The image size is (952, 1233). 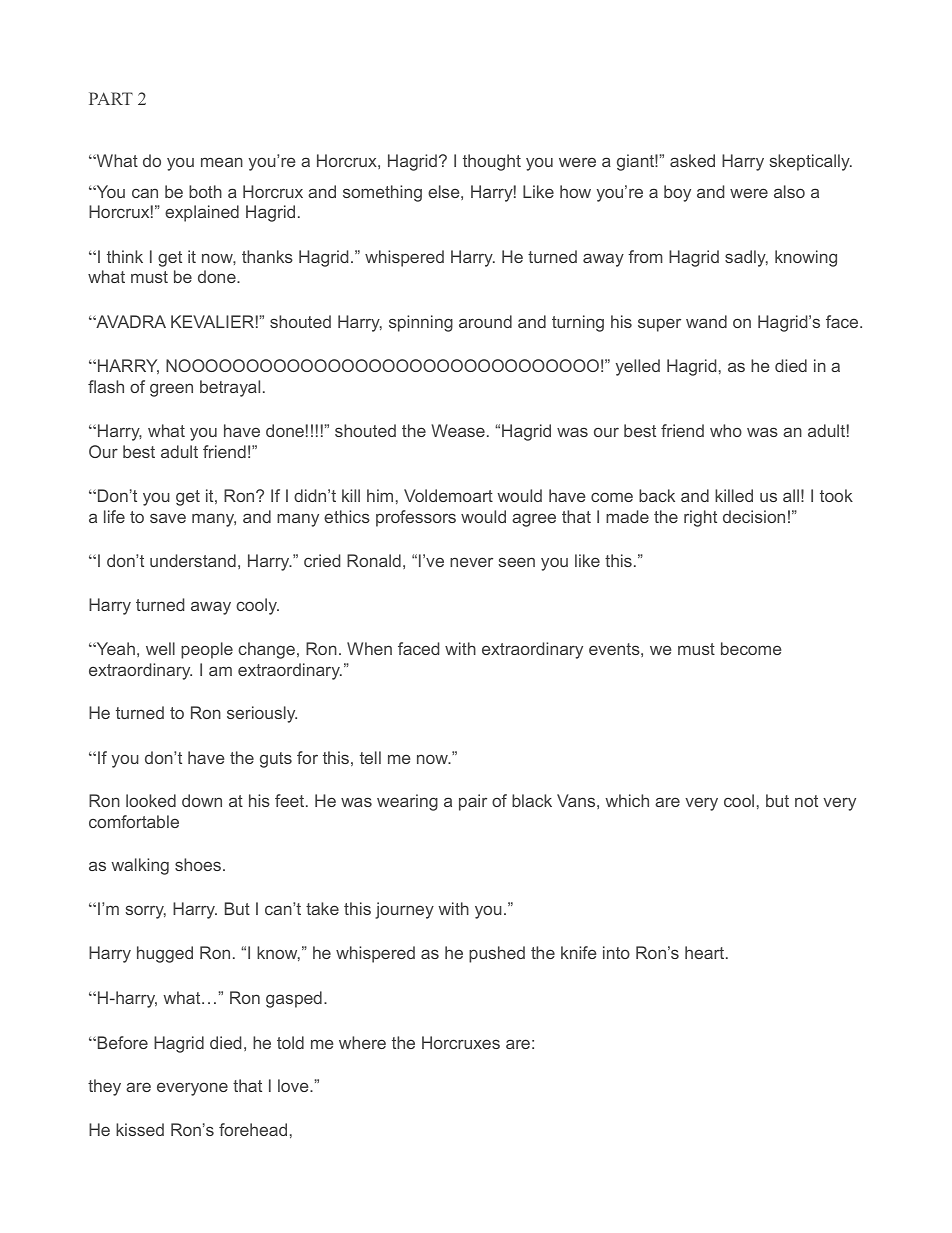 I want to click on not, so click(x=806, y=801).
